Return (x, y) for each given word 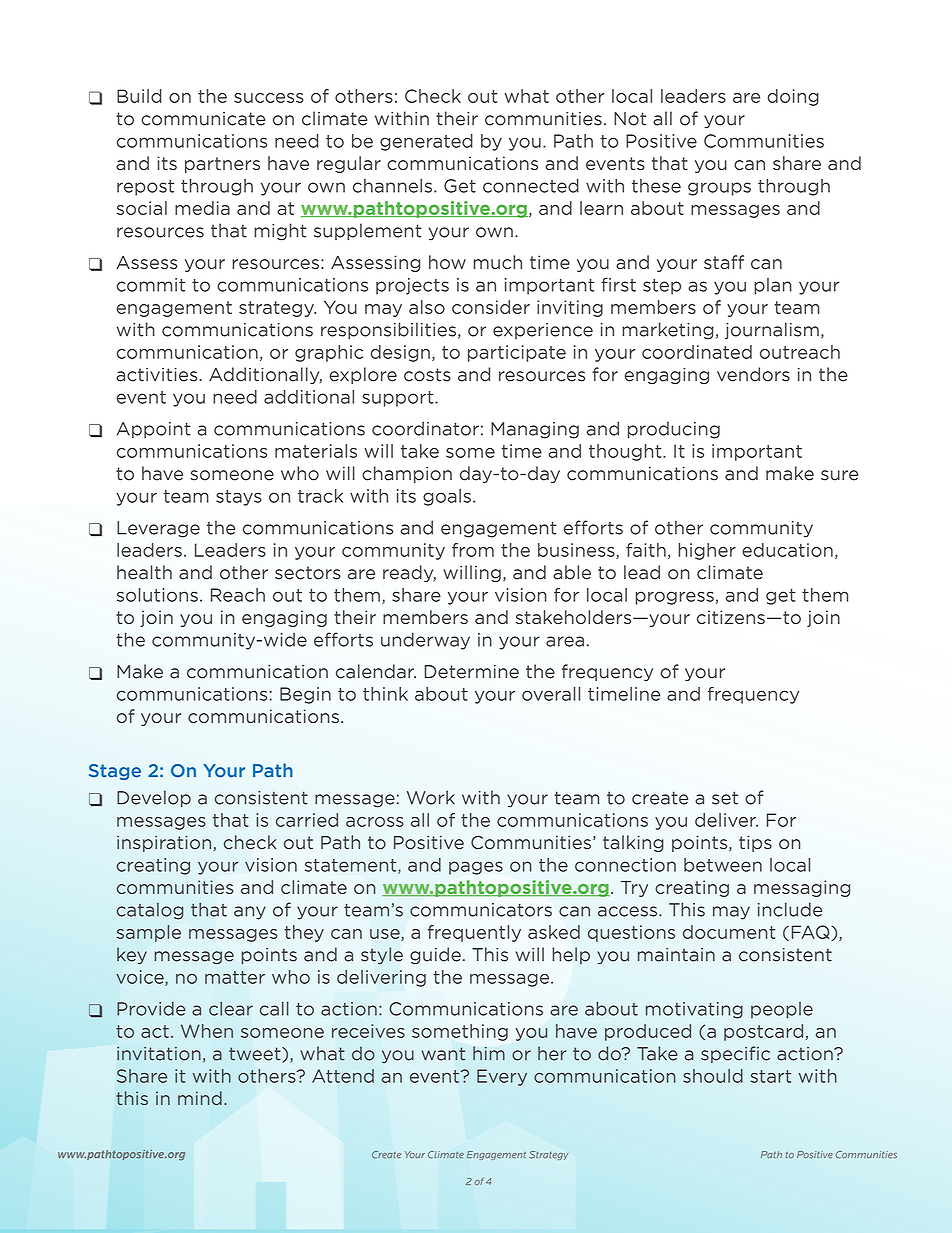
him (489, 1053)
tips (755, 843)
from (473, 550)
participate (517, 353)
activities (156, 374)
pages (476, 868)
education (787, 550)
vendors (753, 374)
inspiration (164, 843)
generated (426, 142)
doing (793, 97)
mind (200, 1098)
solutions (157, 595)
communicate (203, 119)
